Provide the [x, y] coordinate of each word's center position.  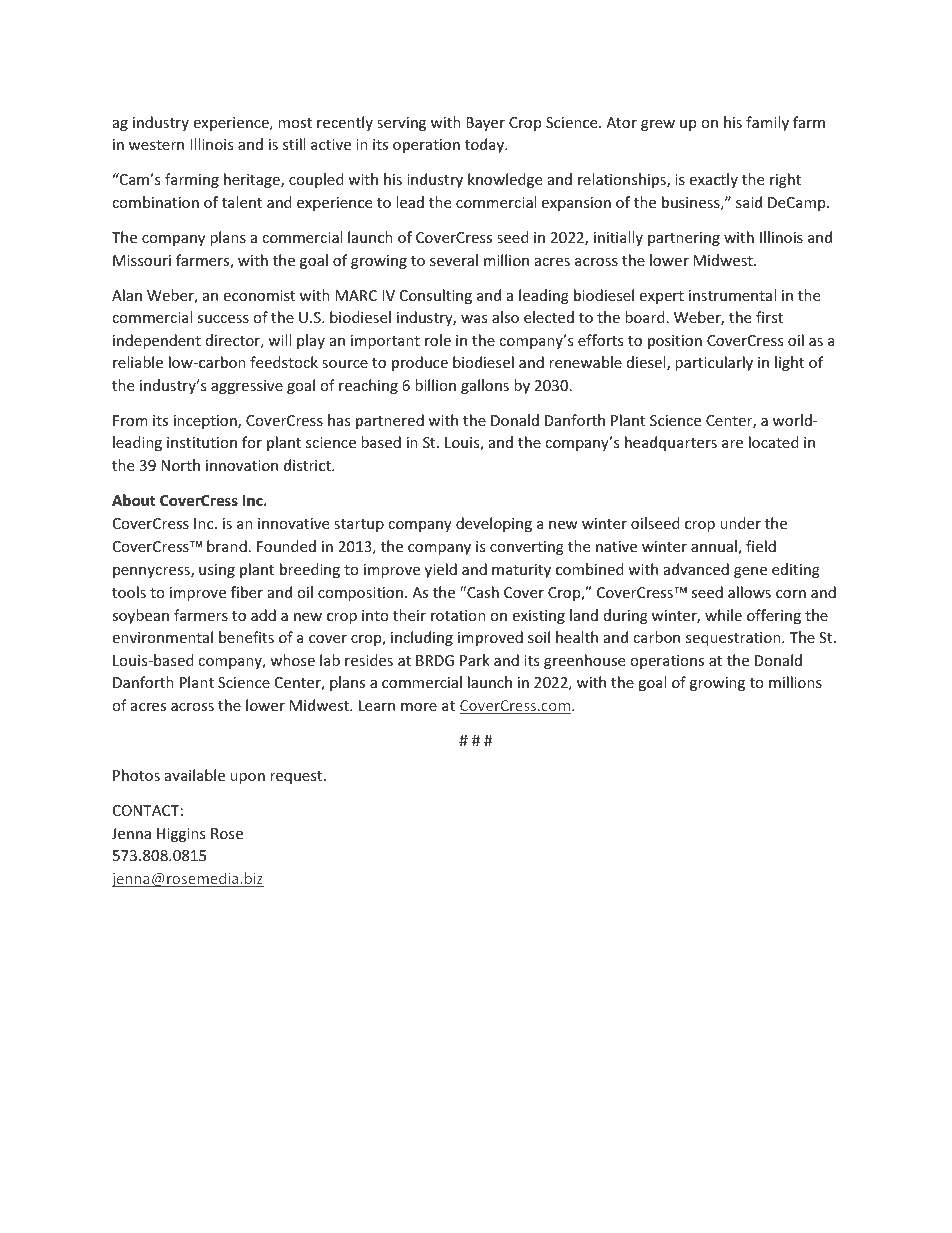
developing [494, 524]
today [486, 145]
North [180, 465]
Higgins [181, 835]
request [297, 777]
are [732, 444]
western [156, 145]
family [767, 123]
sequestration [734, 639]
